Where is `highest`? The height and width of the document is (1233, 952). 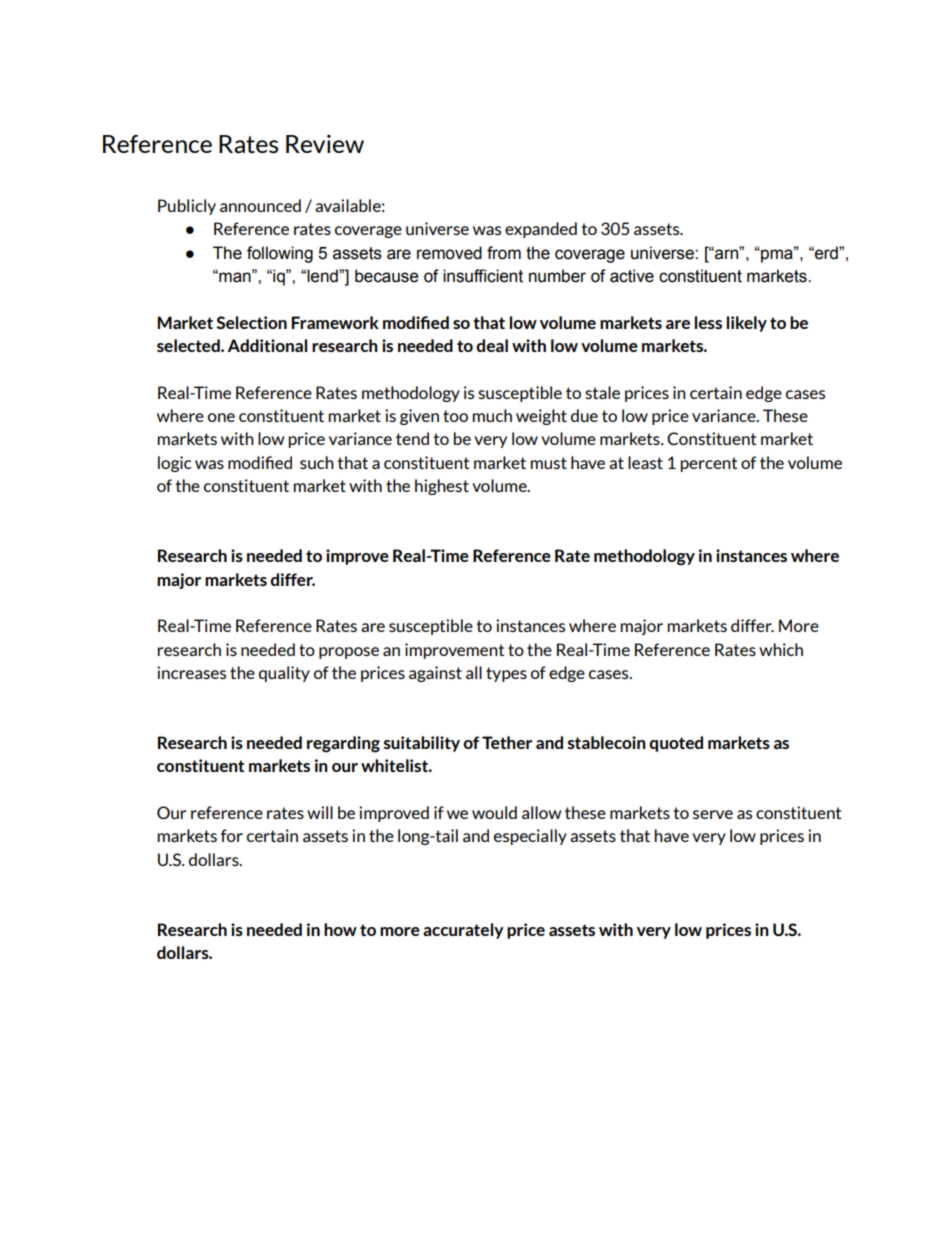 highest is located at coordinates (442, 487).
